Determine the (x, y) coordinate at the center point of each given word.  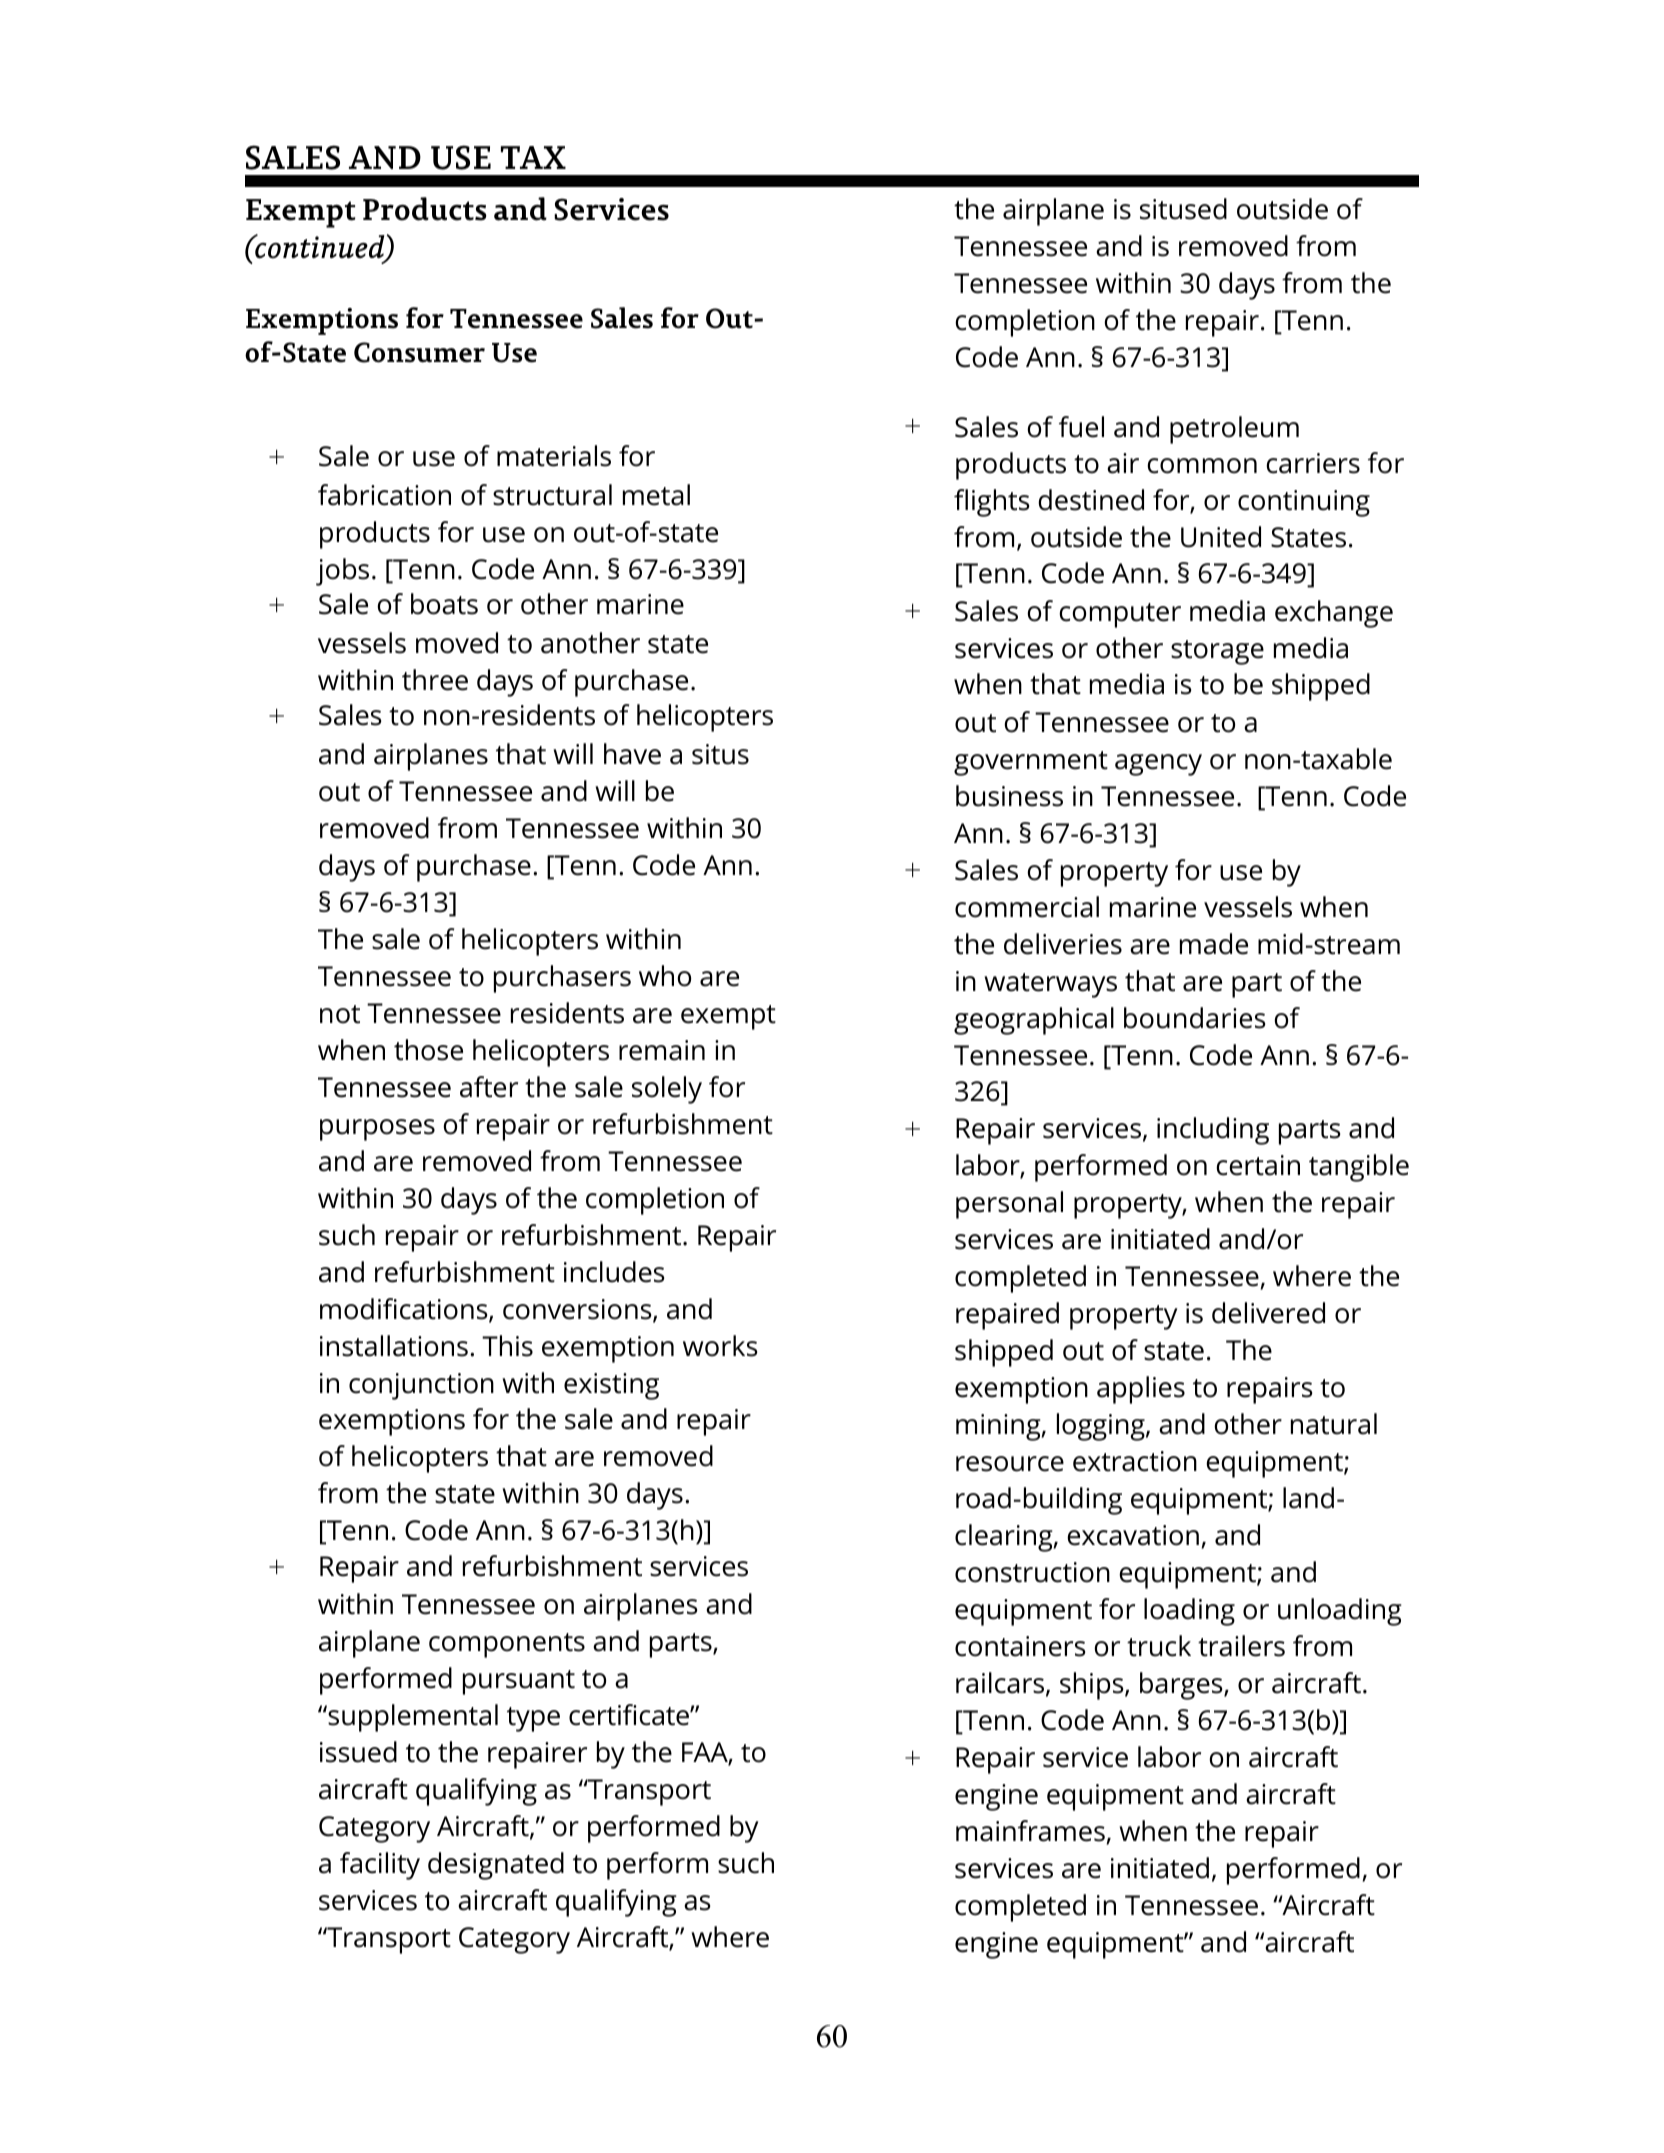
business (1009, 796)
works (720, 1346)
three (435, 680)
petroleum (1234, 430)
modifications (405, 1310)
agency (1158, 765)
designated (496, 1866)
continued (320, 247)
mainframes (1030, 1831)
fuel (1081, 427)
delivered (1268, 1313)
